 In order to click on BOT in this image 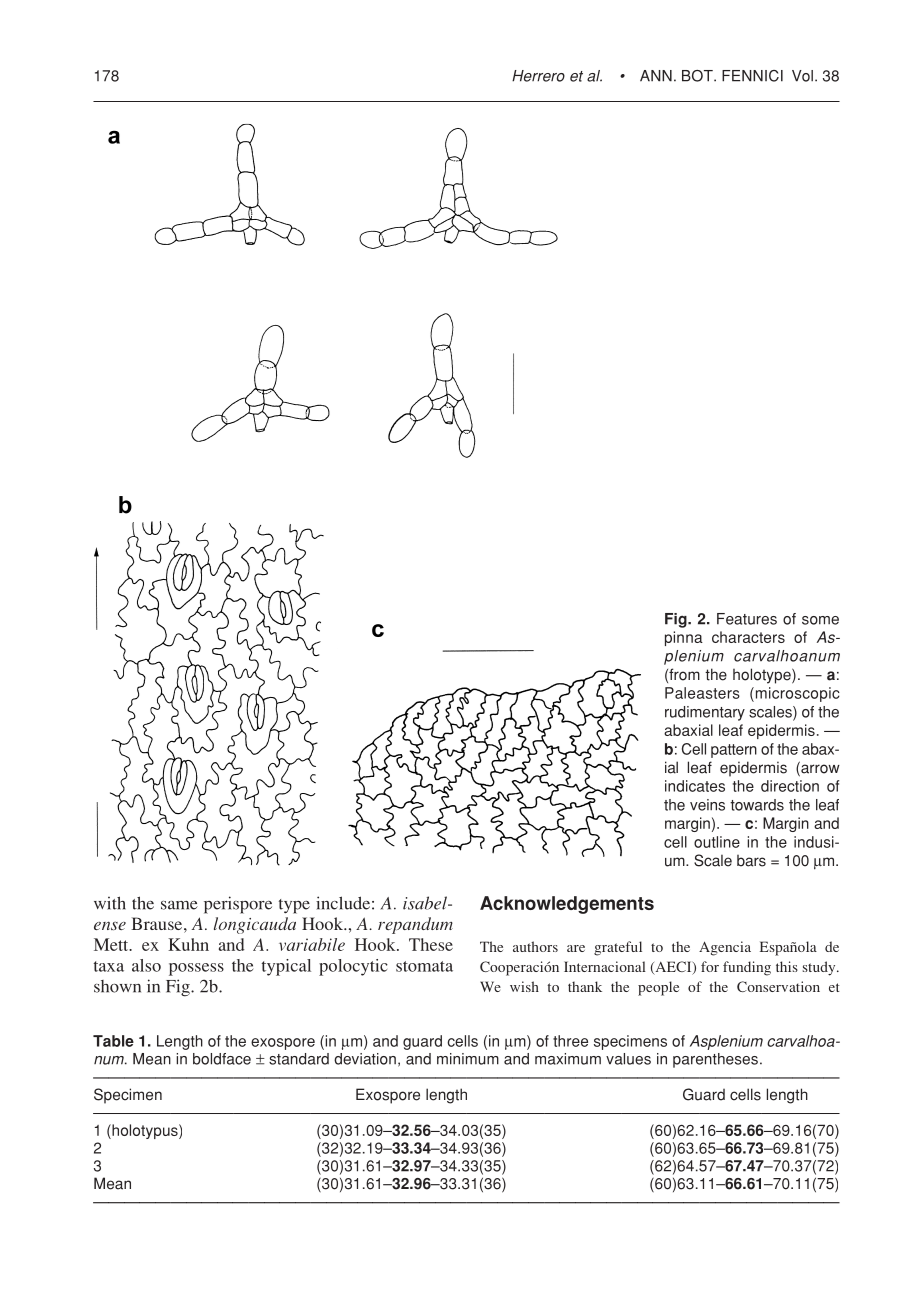, I will do `click(698, 76)`.
